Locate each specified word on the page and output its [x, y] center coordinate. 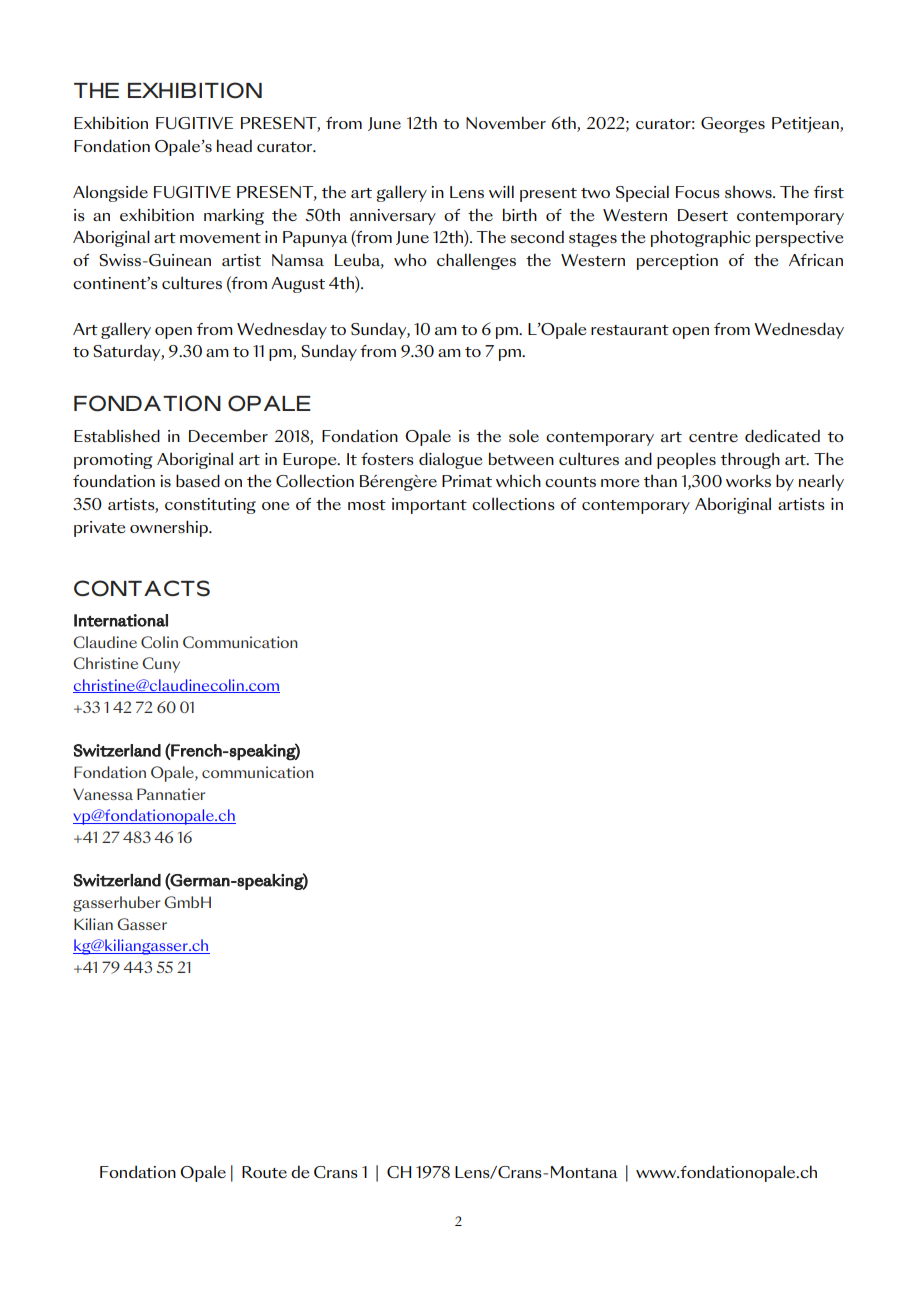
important [429, 506]
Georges [733, 125]
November [506, 122]
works [748, 481]
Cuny [161, 665]
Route [264, 1172]
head [234, 145]
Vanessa [103, 794]
